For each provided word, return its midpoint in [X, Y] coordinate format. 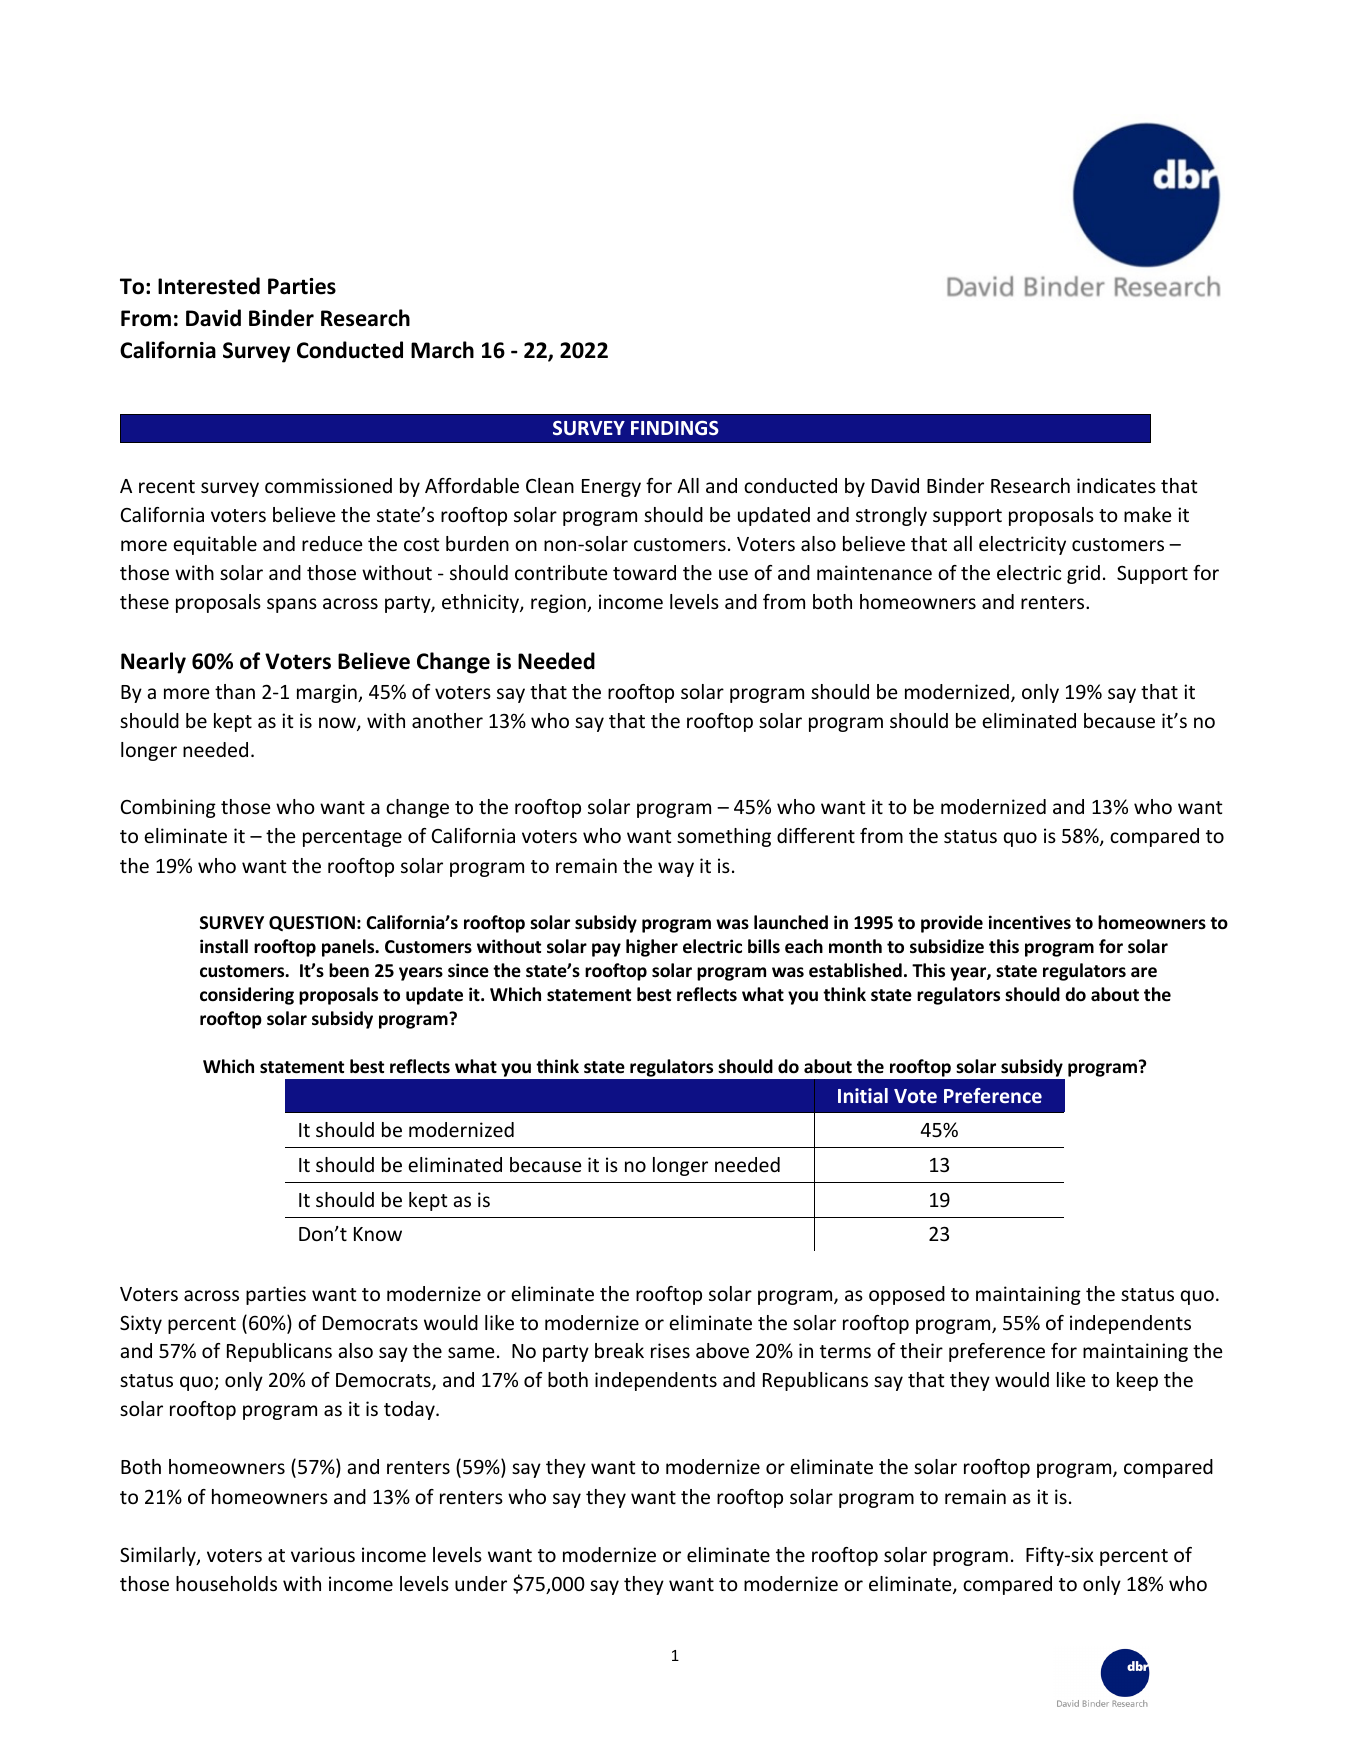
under [481, 1583]
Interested [209, 286]
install [224, 946]
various [323, 1554]
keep [1137, 1381]
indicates [1116, 485]
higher [652, 948]
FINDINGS [675, 428]
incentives [1030, 922]
